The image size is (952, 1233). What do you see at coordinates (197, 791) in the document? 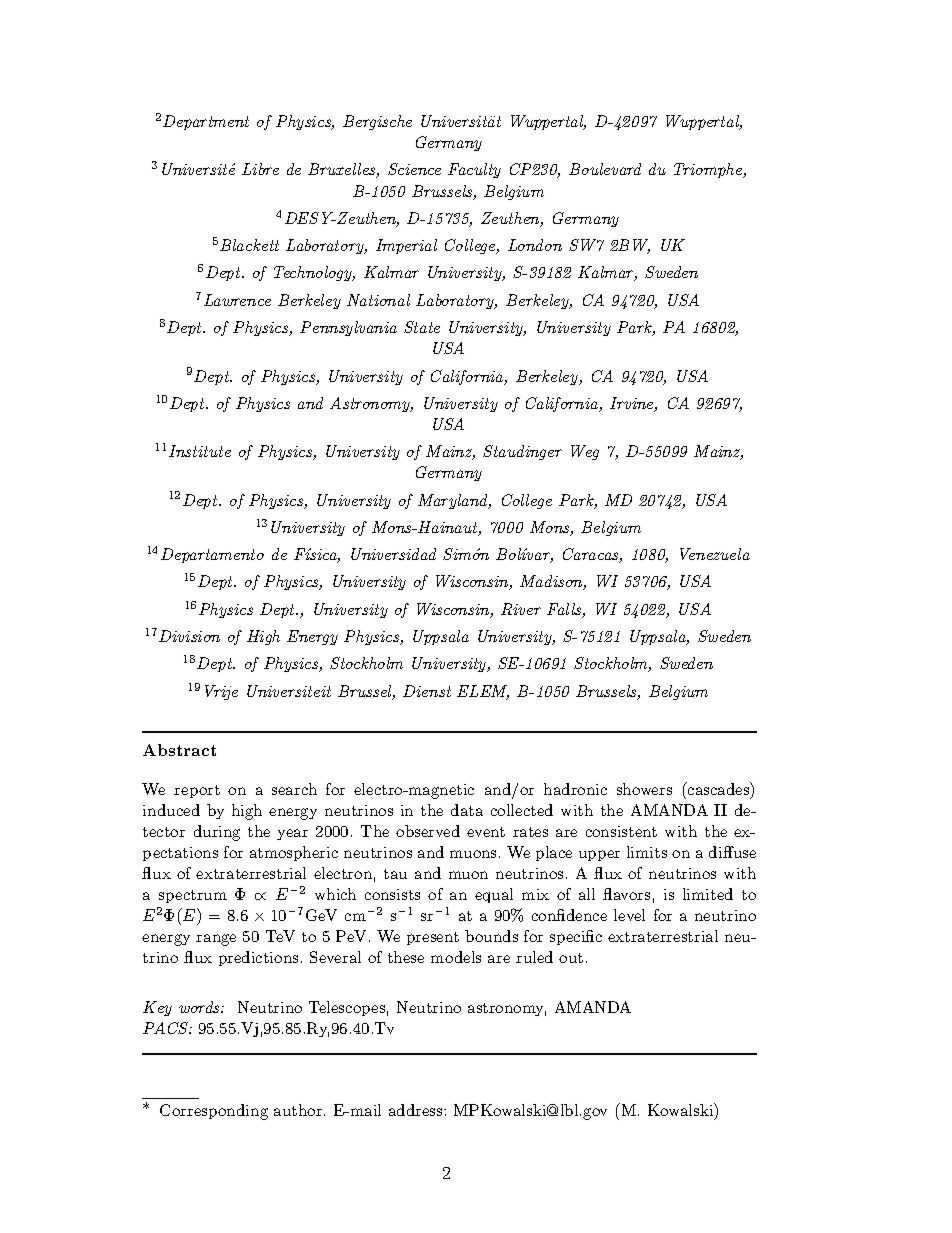
I see `report` at bounding box center [197, 791].
